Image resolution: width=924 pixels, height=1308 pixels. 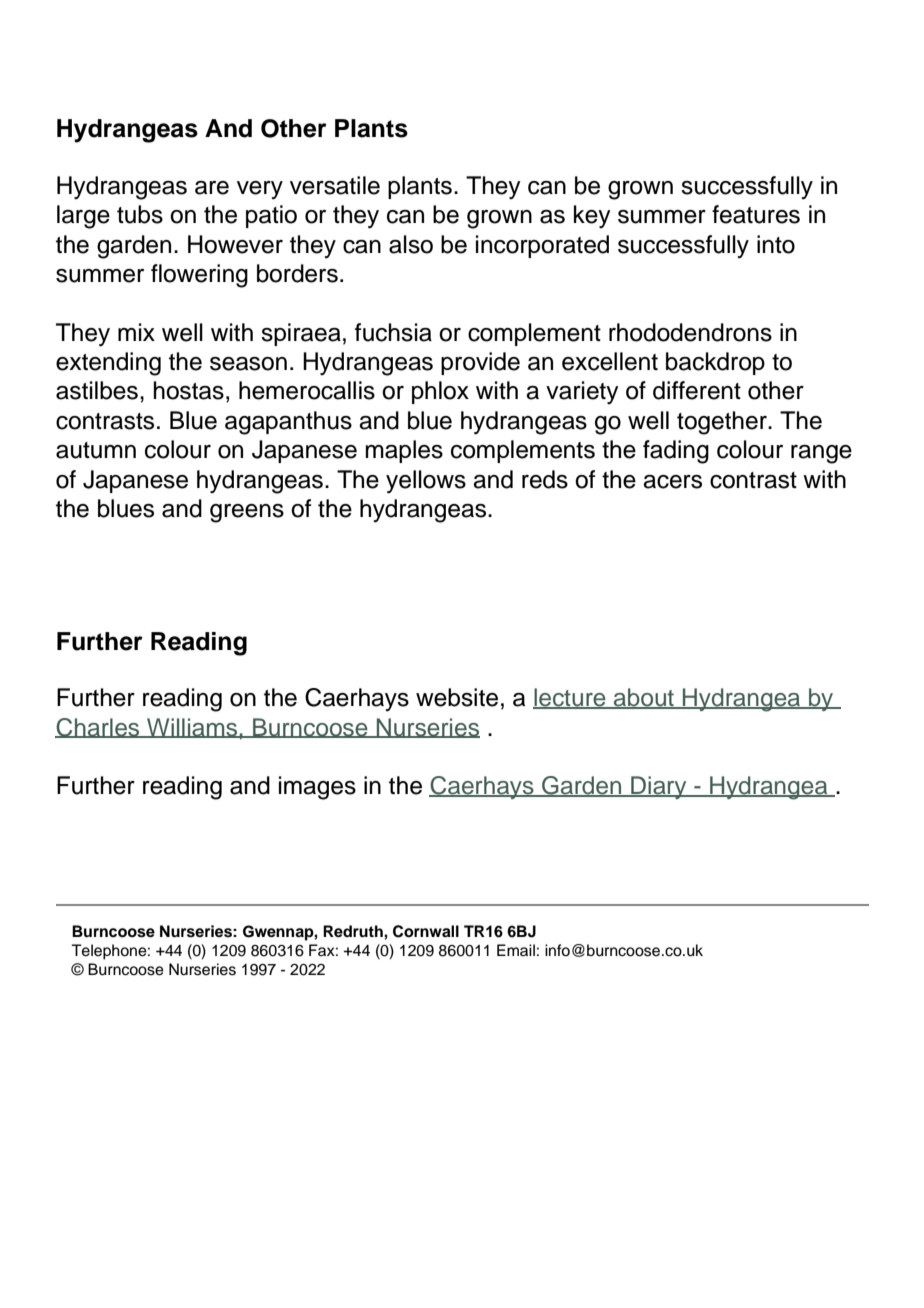 What do you see at coordinates (317, 788) in the image?
I see `images` at bounding box center [317, 788].
